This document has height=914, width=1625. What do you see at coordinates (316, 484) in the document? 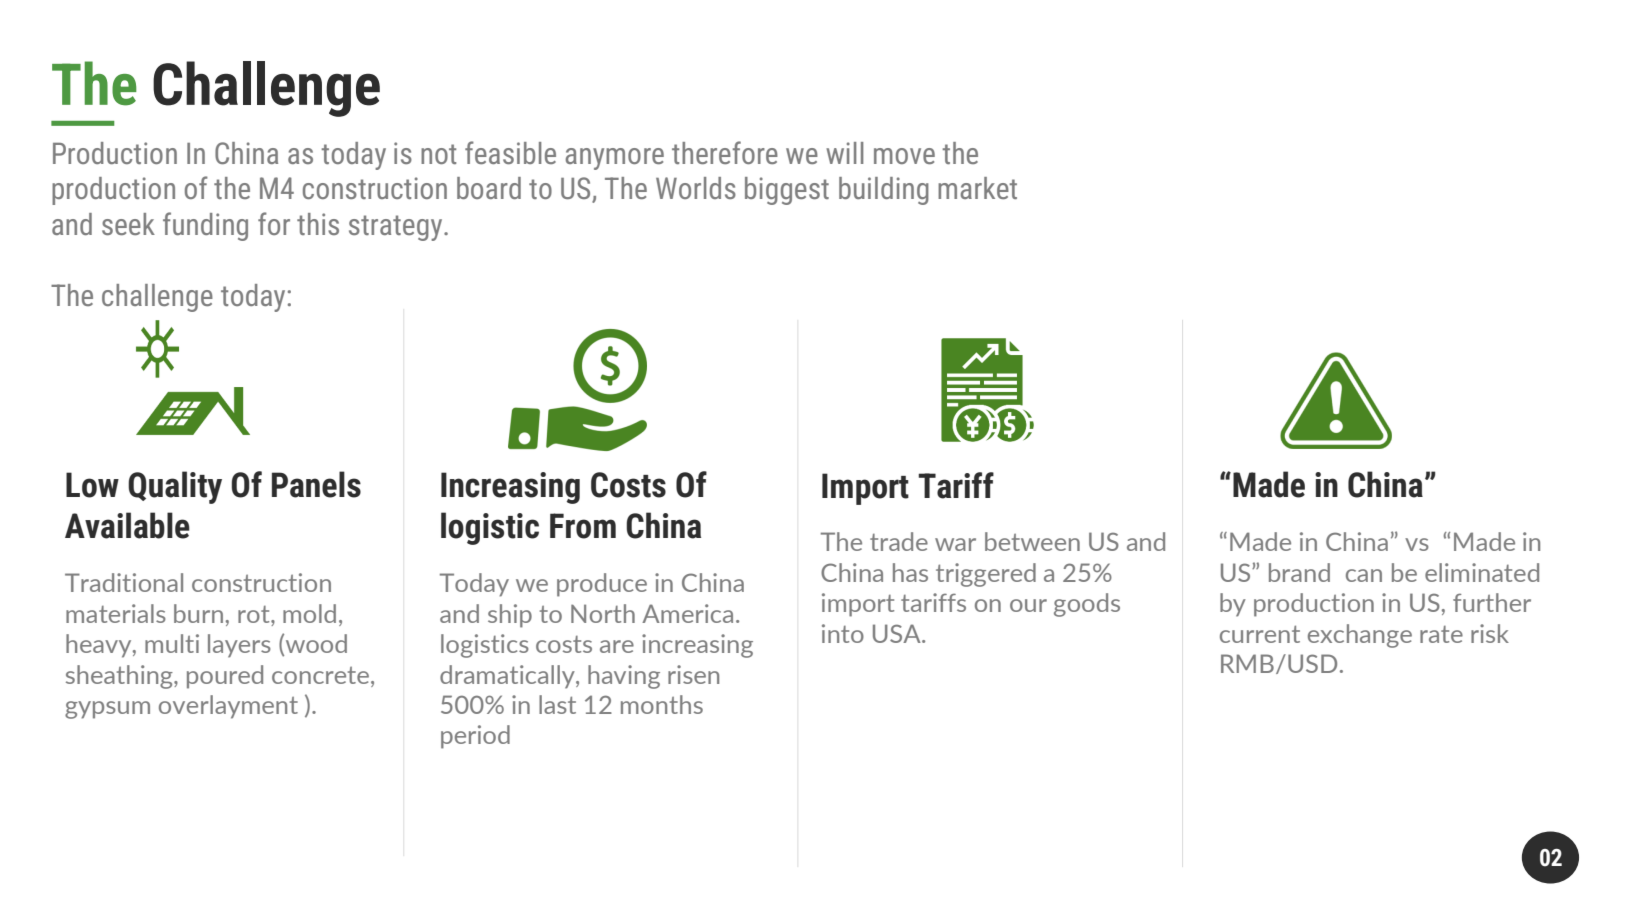
I see `Panels` at bounding box center [316, 484].
